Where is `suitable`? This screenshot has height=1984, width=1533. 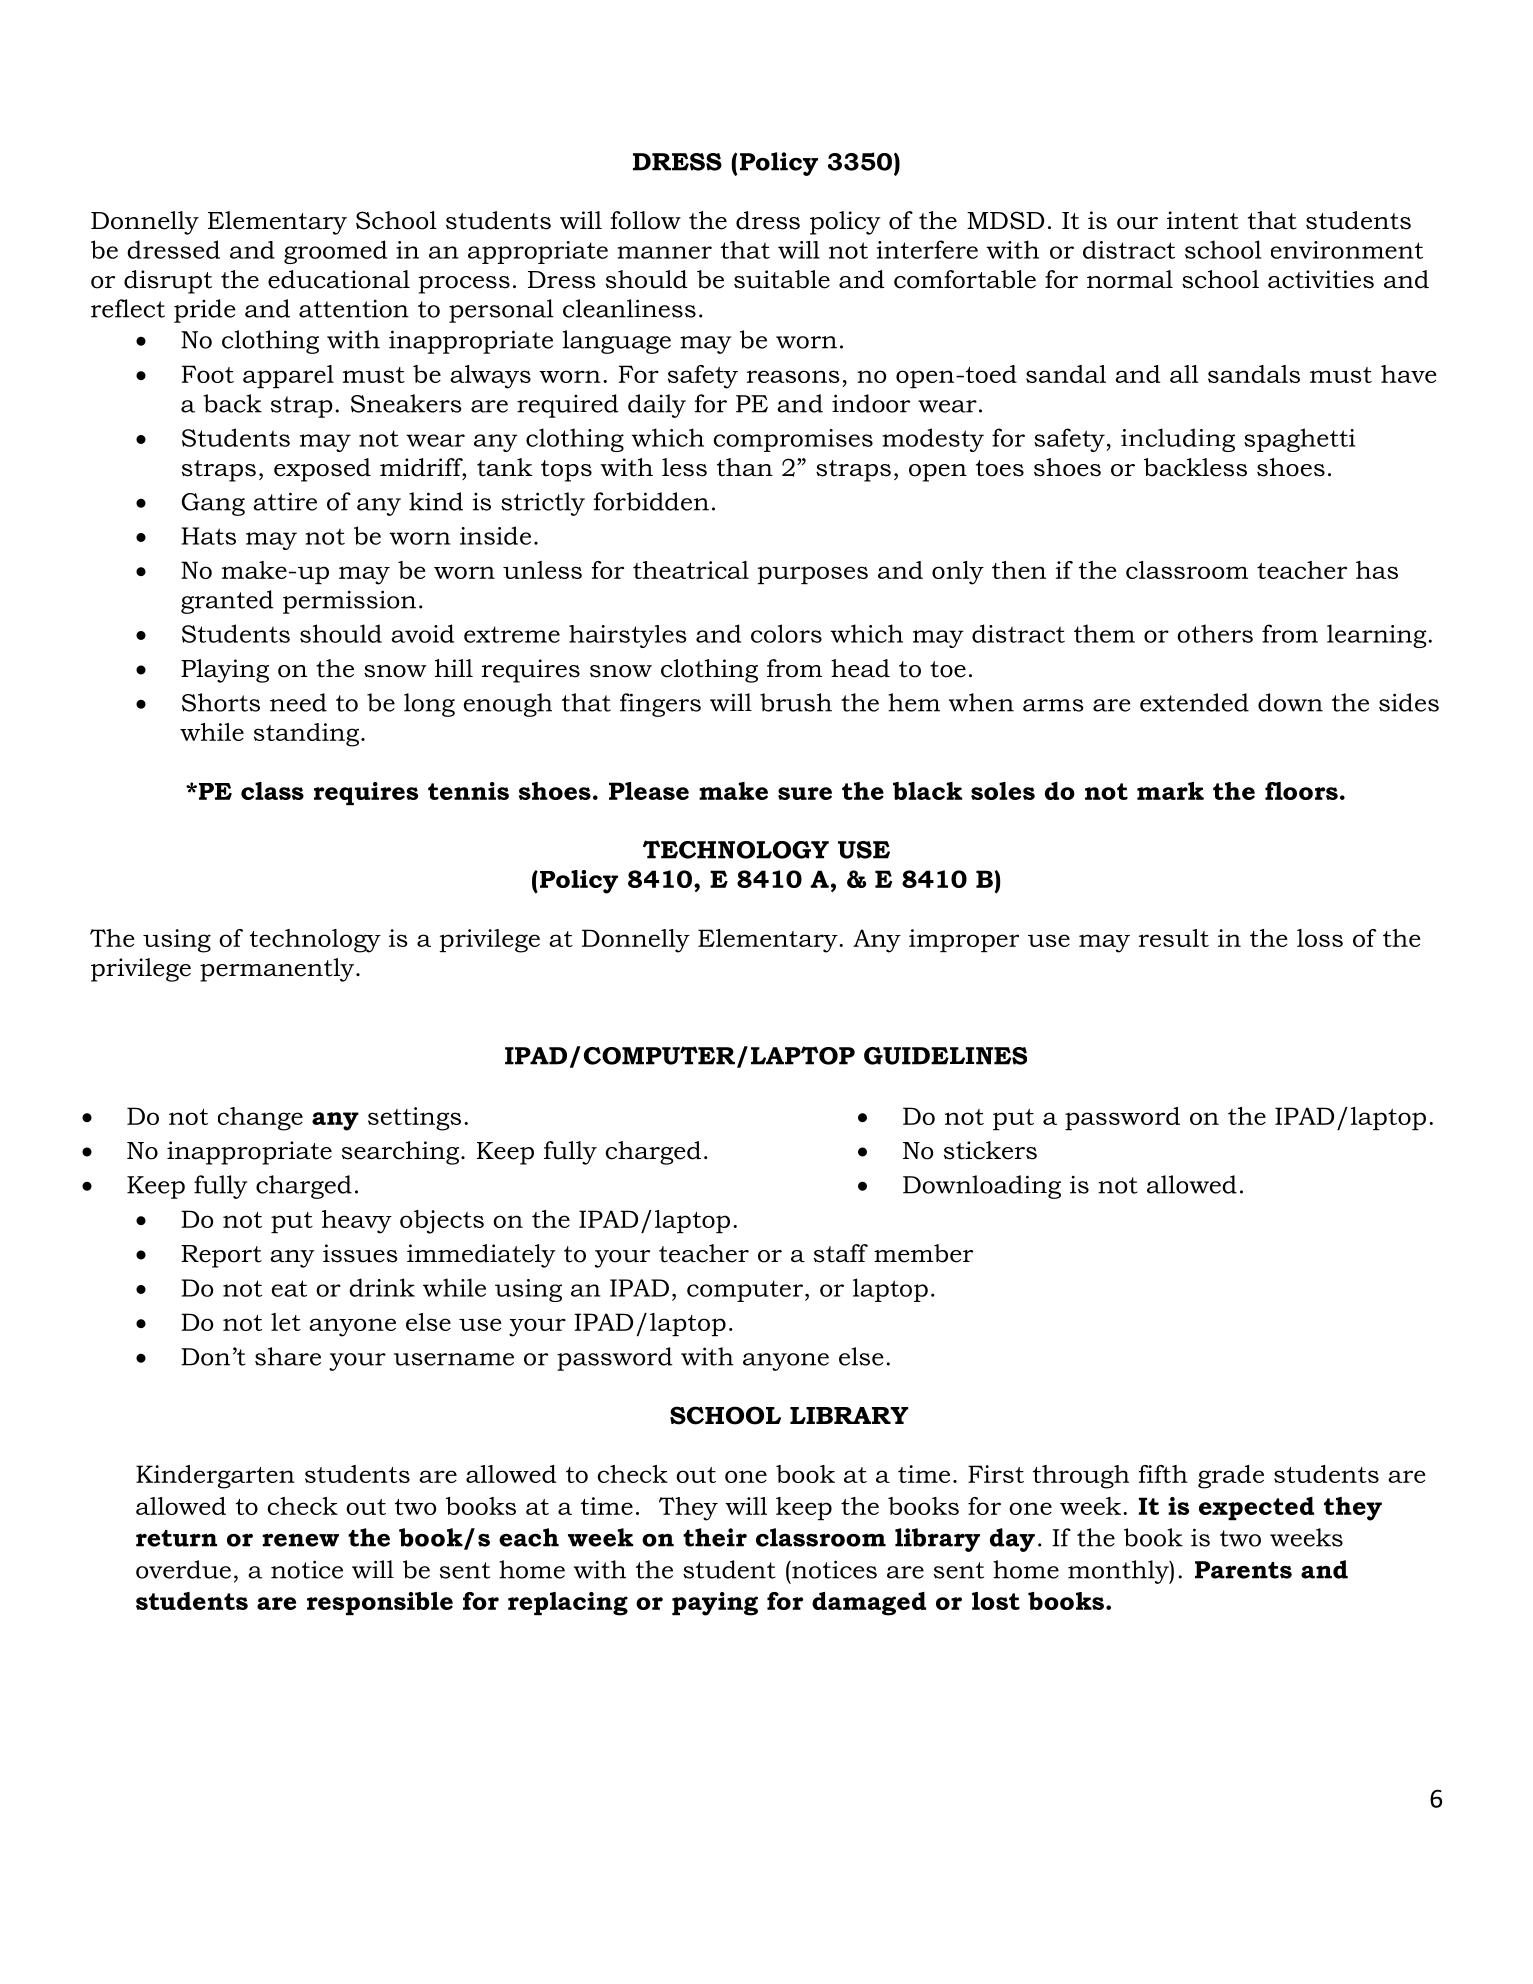
suitable is located at coordinates (782, 279).
